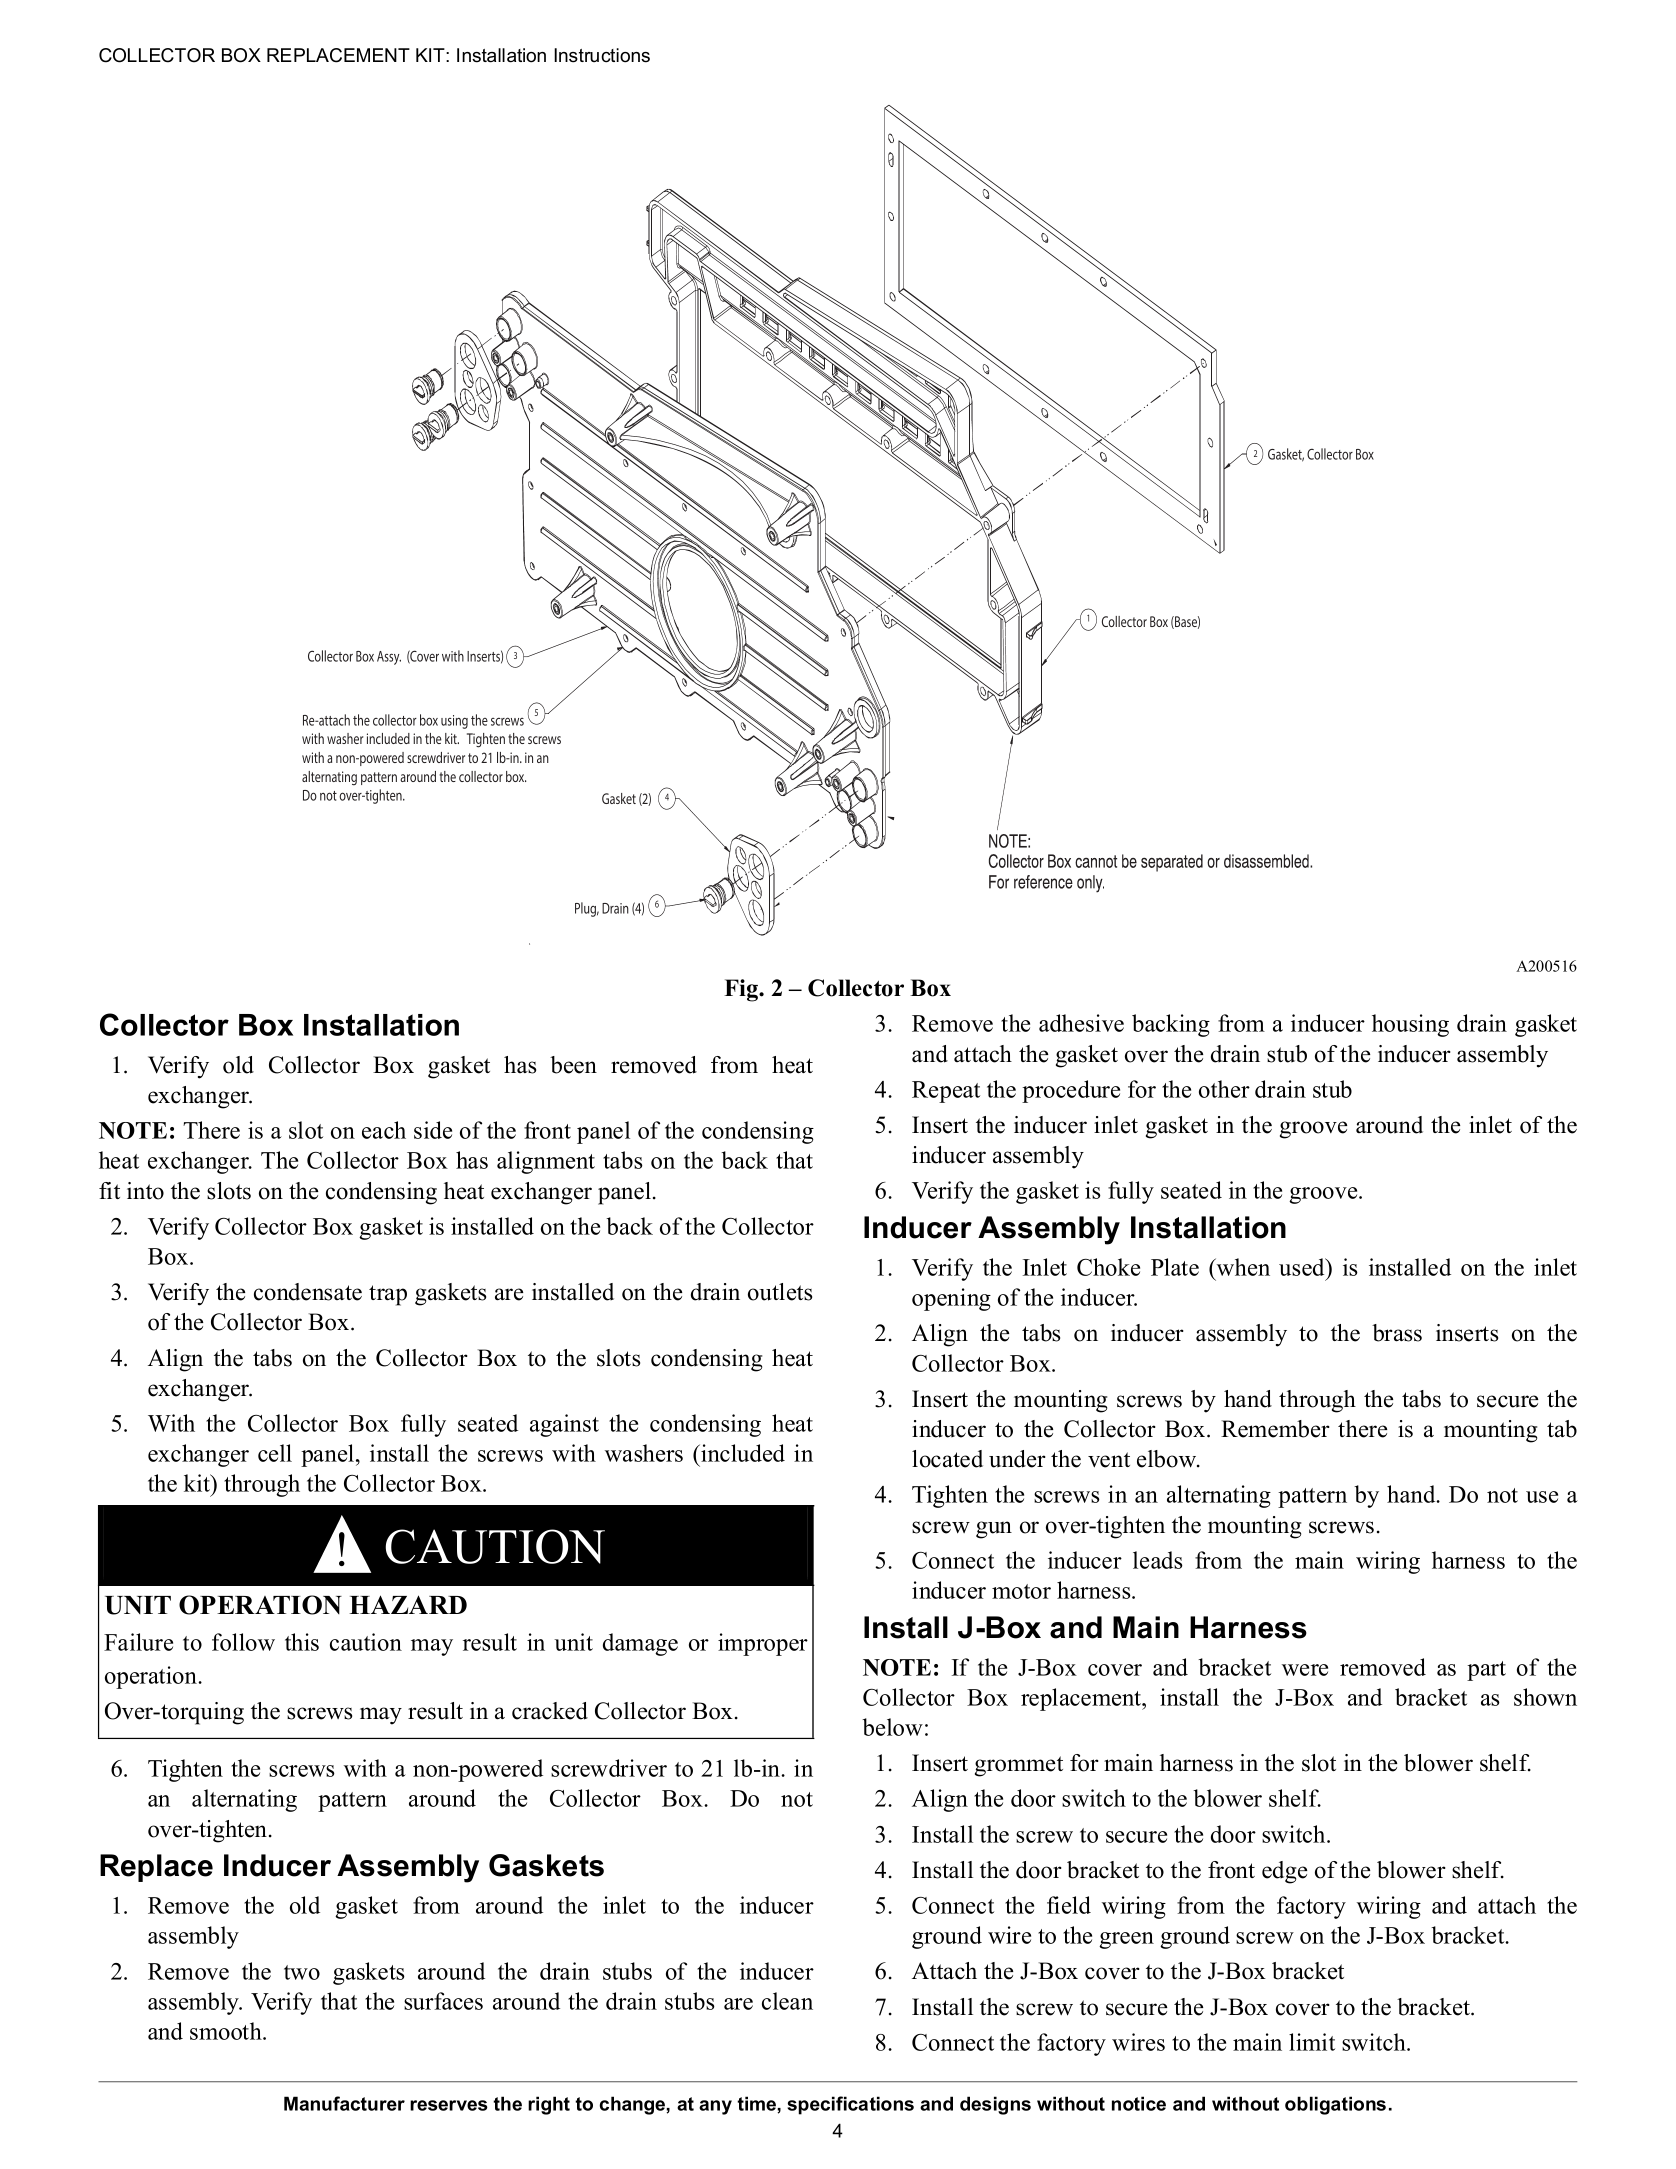  What do you see at coordinates (947, 1459) in the image?
I see `located` at bounding box center [947, 1459].
